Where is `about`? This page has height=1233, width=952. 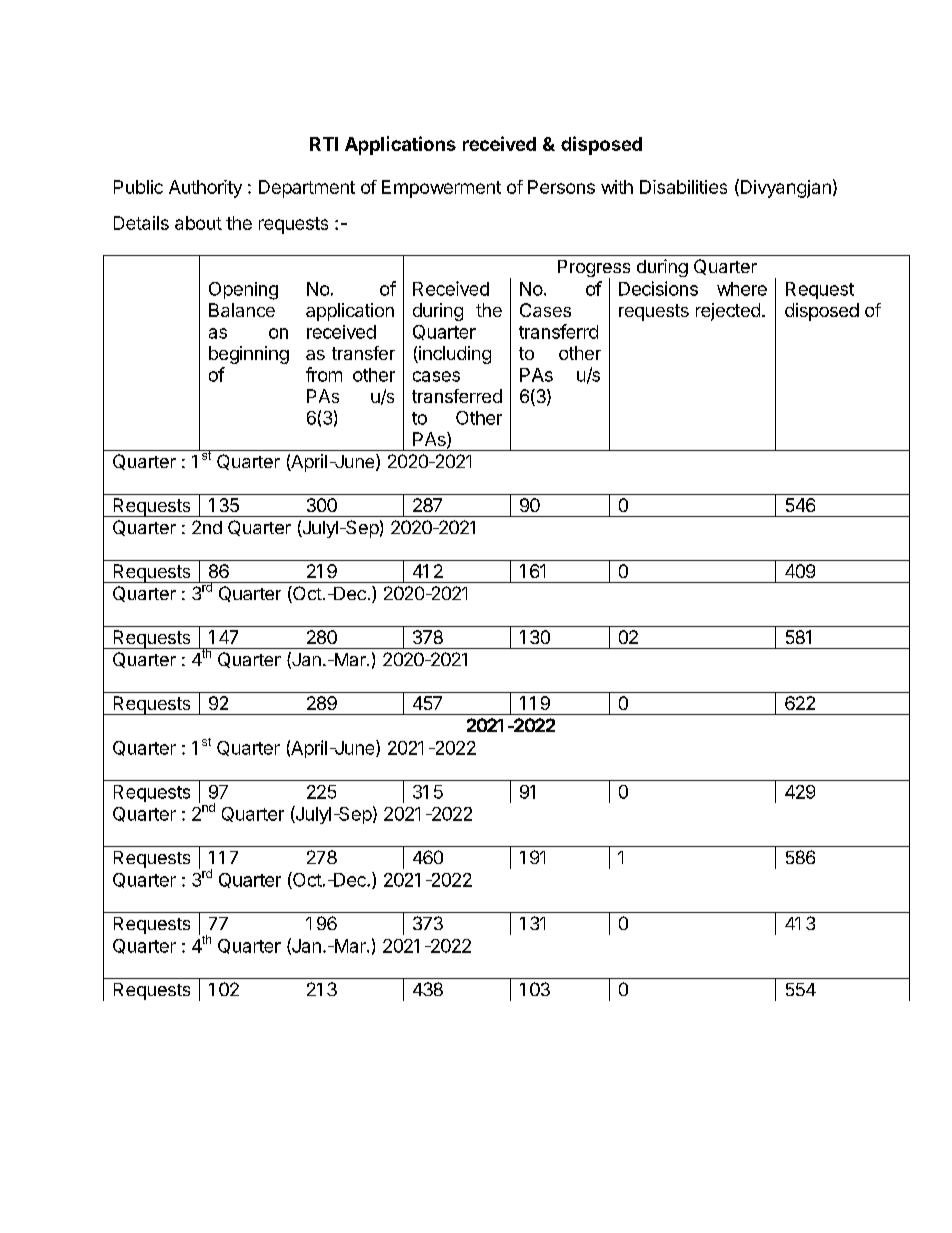
about is located at coordinates (198, 223).
